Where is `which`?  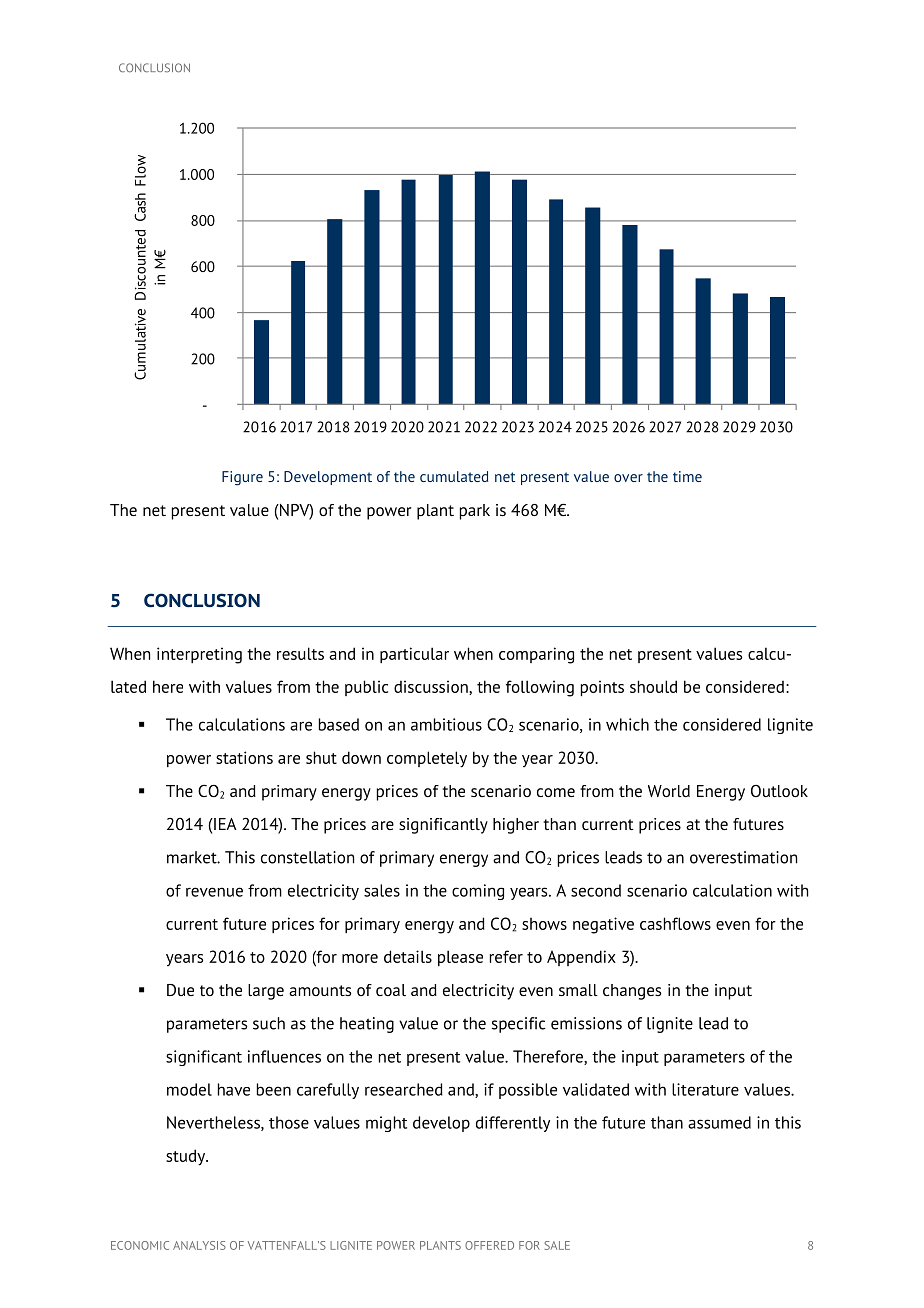 which is located at coordinates (627, 724).
